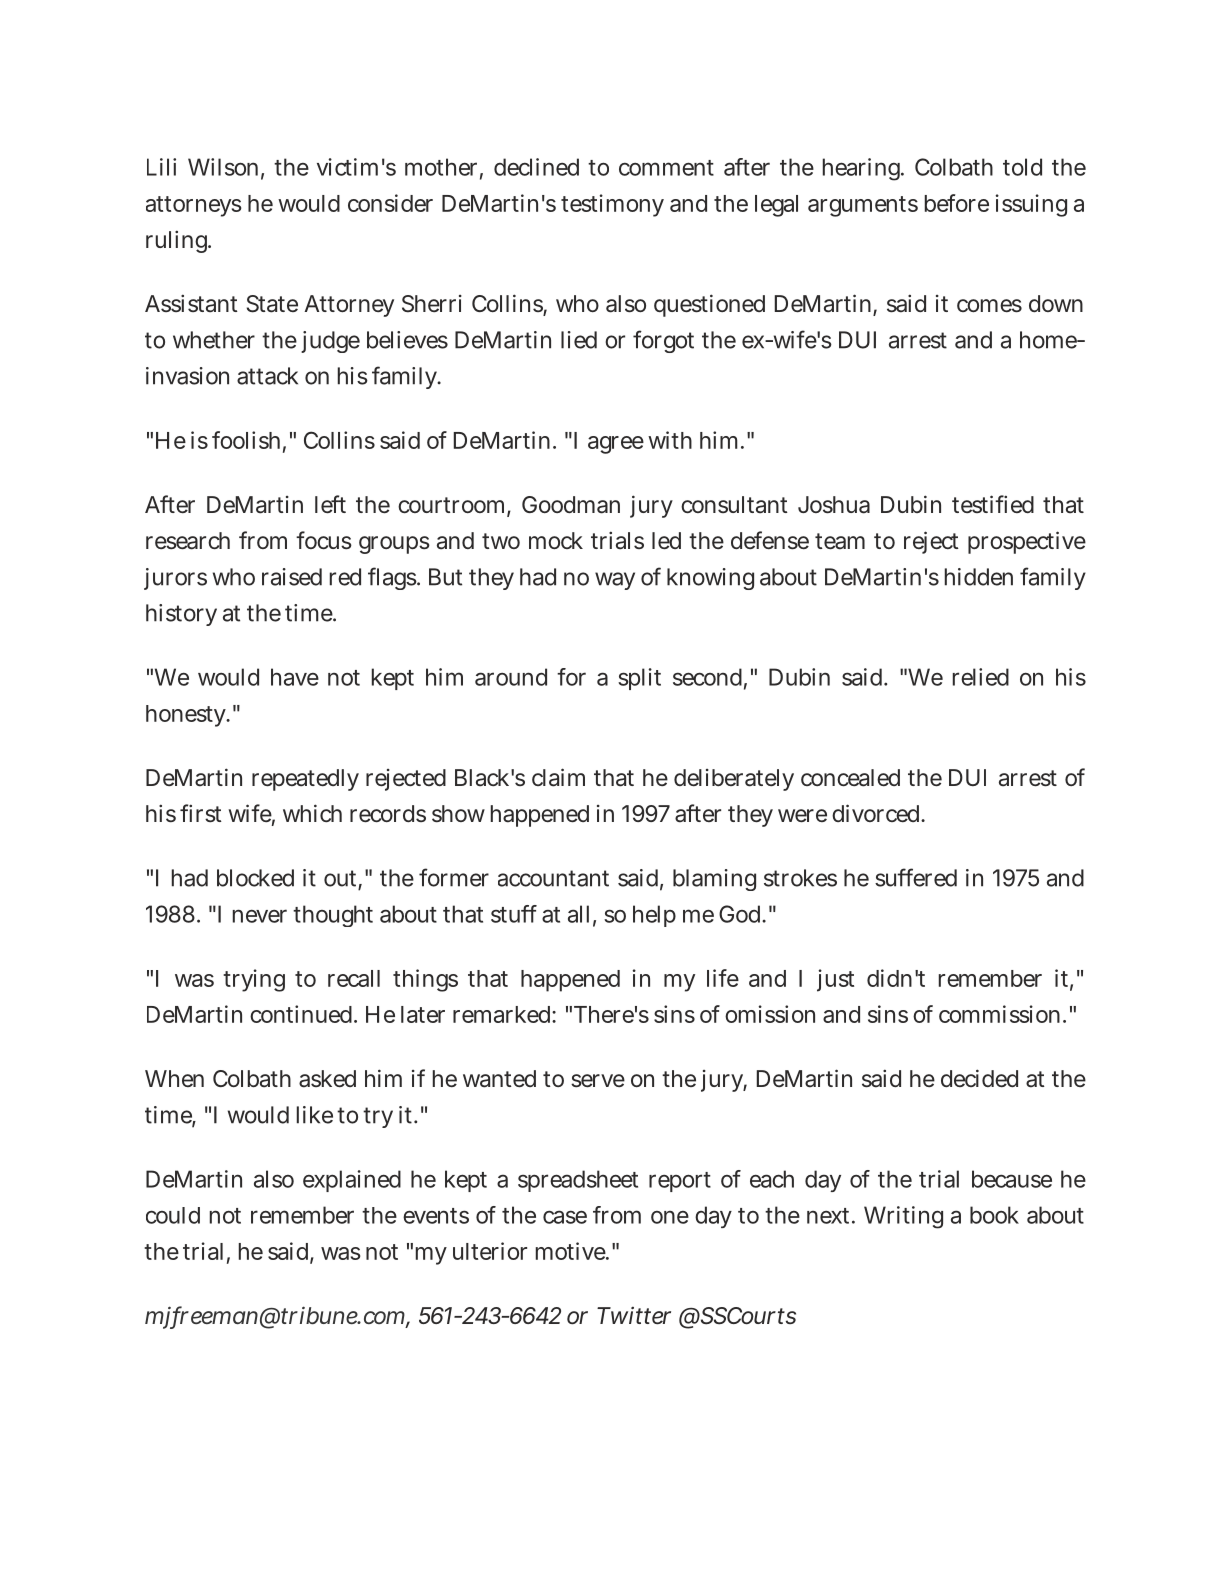 This page has height=1590, width=1229. What do you see at coordinates (634, 1316) in the page?
I see `Twitter` at bounding box center [634, 1316].
